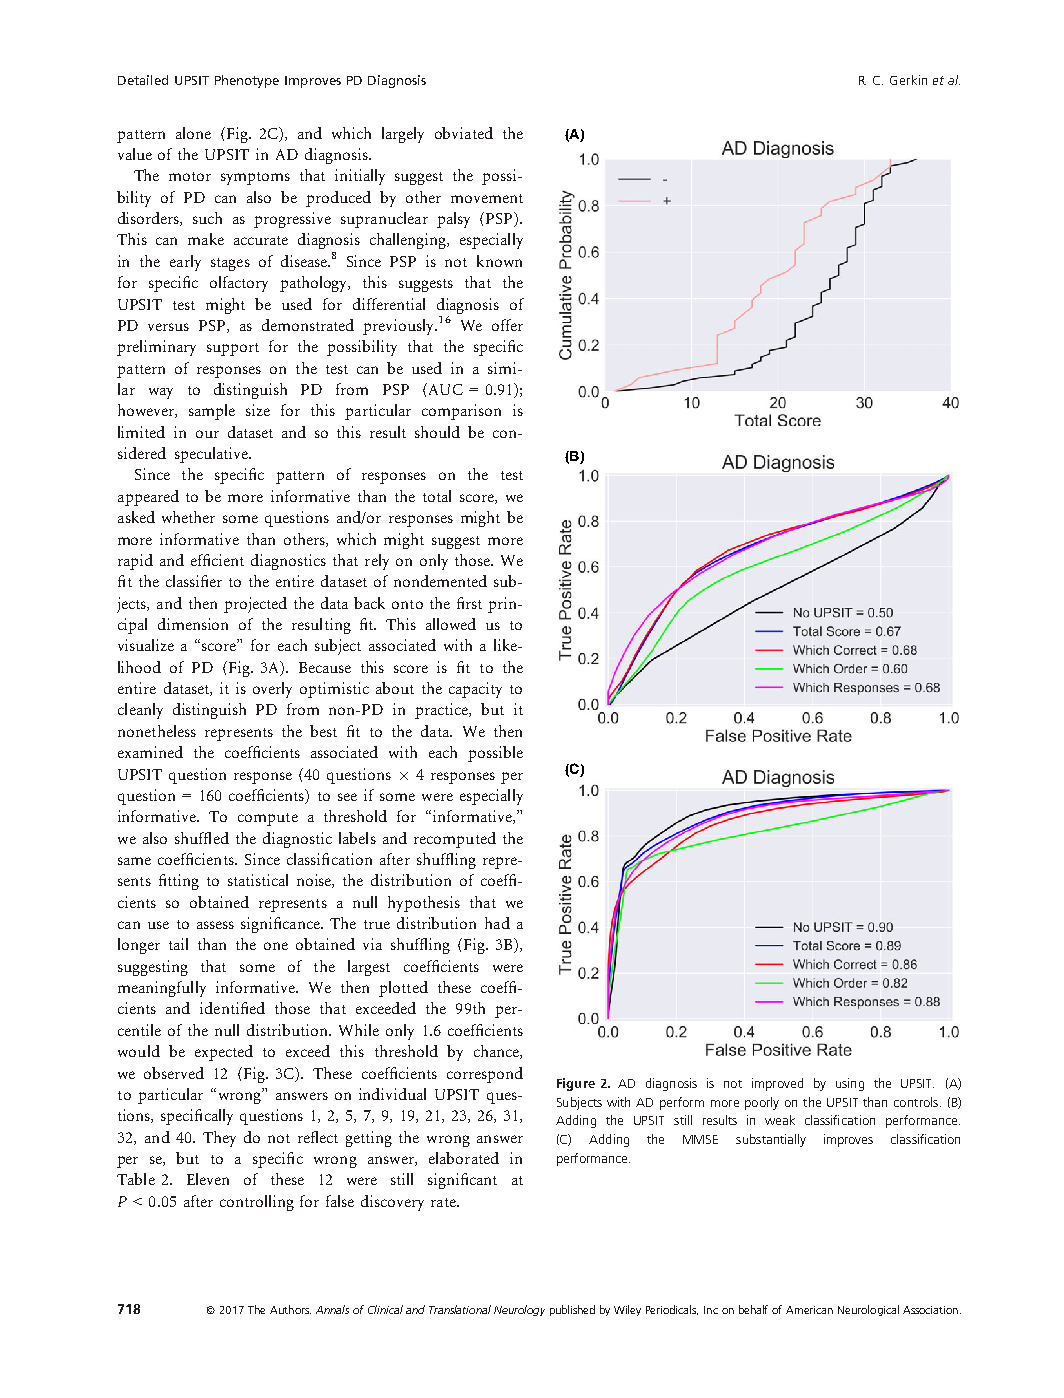  Describe the element at coordinates (469, 603) in the screenshot. I see `first` at that location.
